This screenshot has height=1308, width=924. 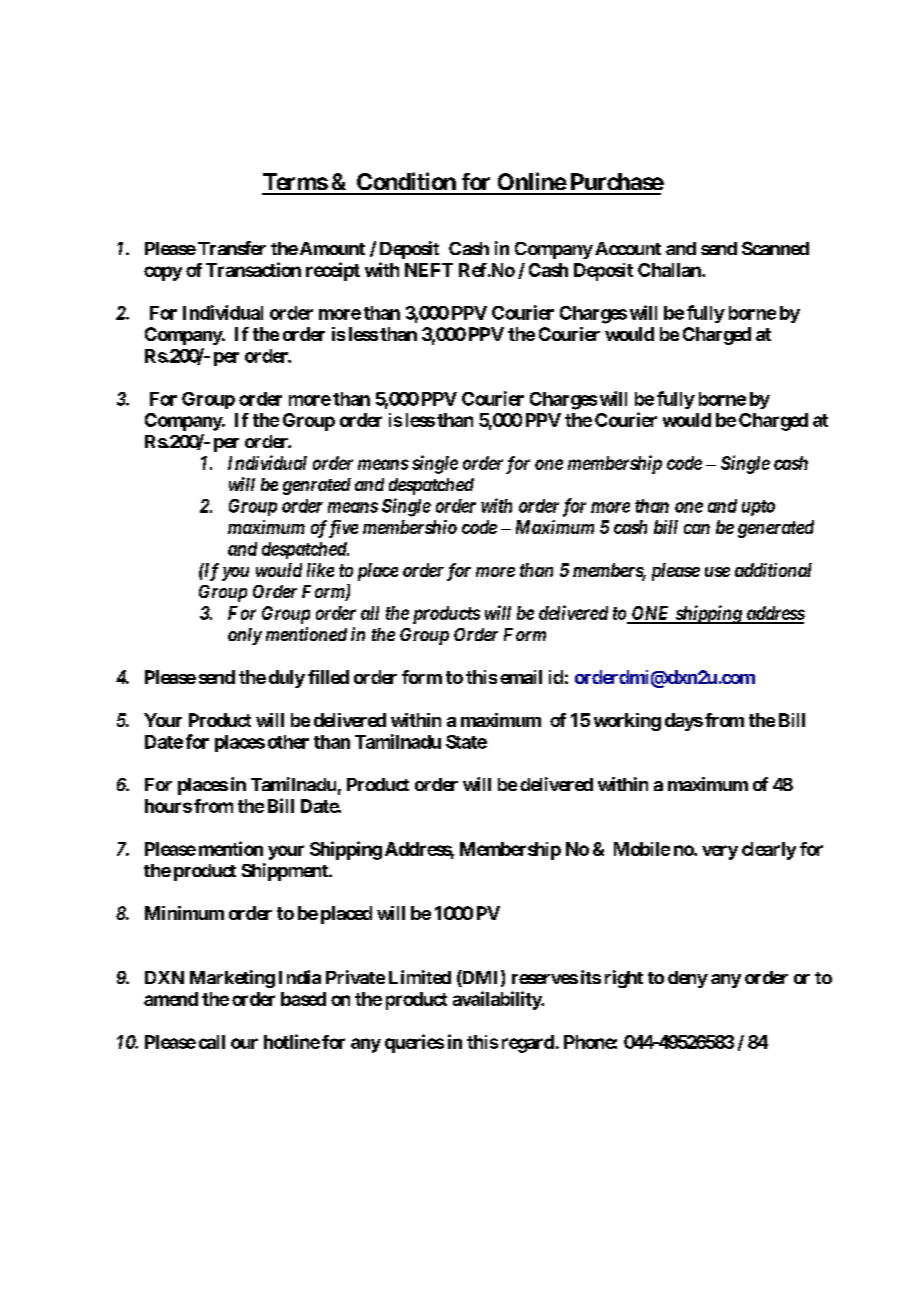 What do you see at coordinates (245, 636) in the screenshot?
I see `only` at bounding box center [245, 636].
